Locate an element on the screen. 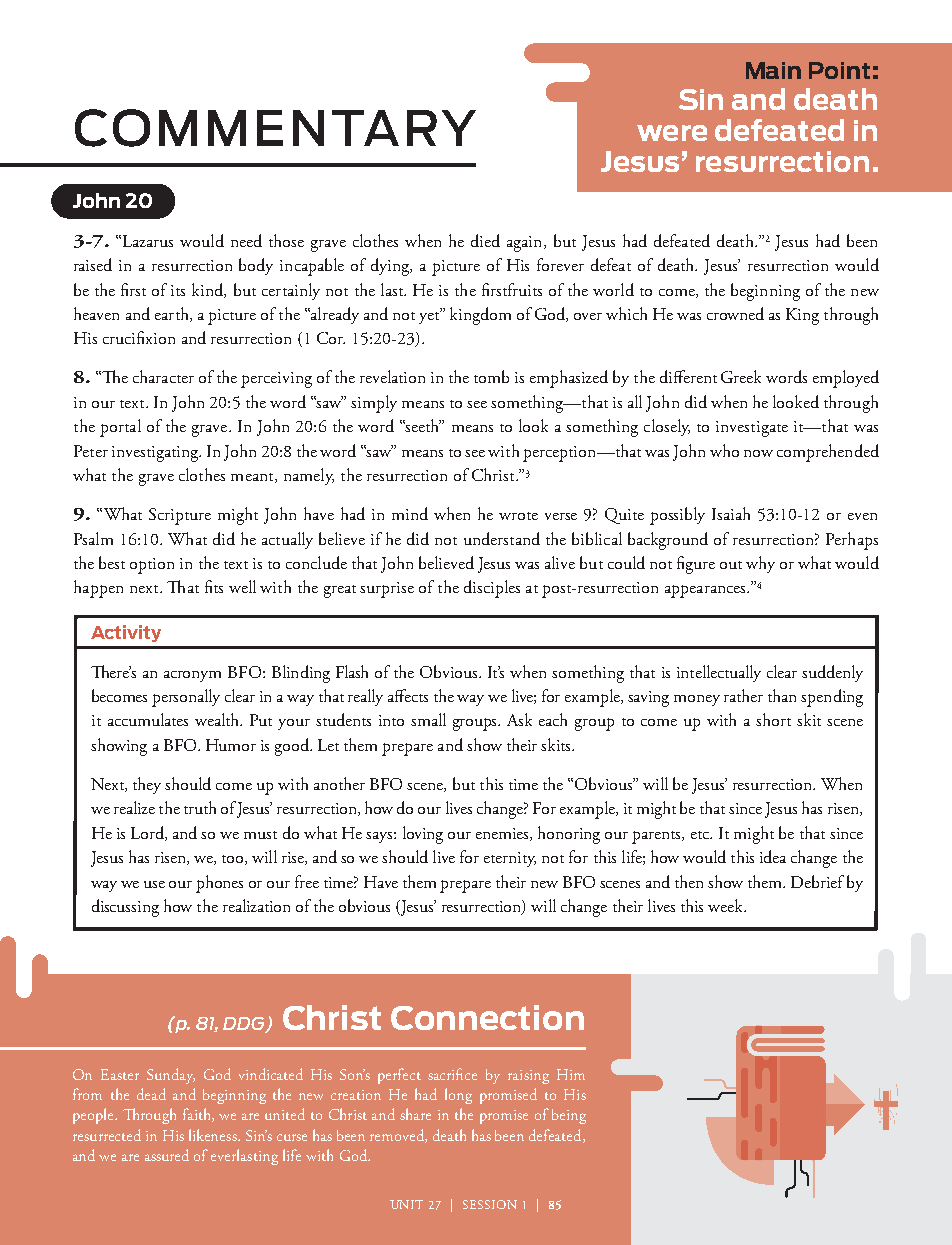 This screenshot has height=1245, width=952. Main is located at coordinates (773, 70).
